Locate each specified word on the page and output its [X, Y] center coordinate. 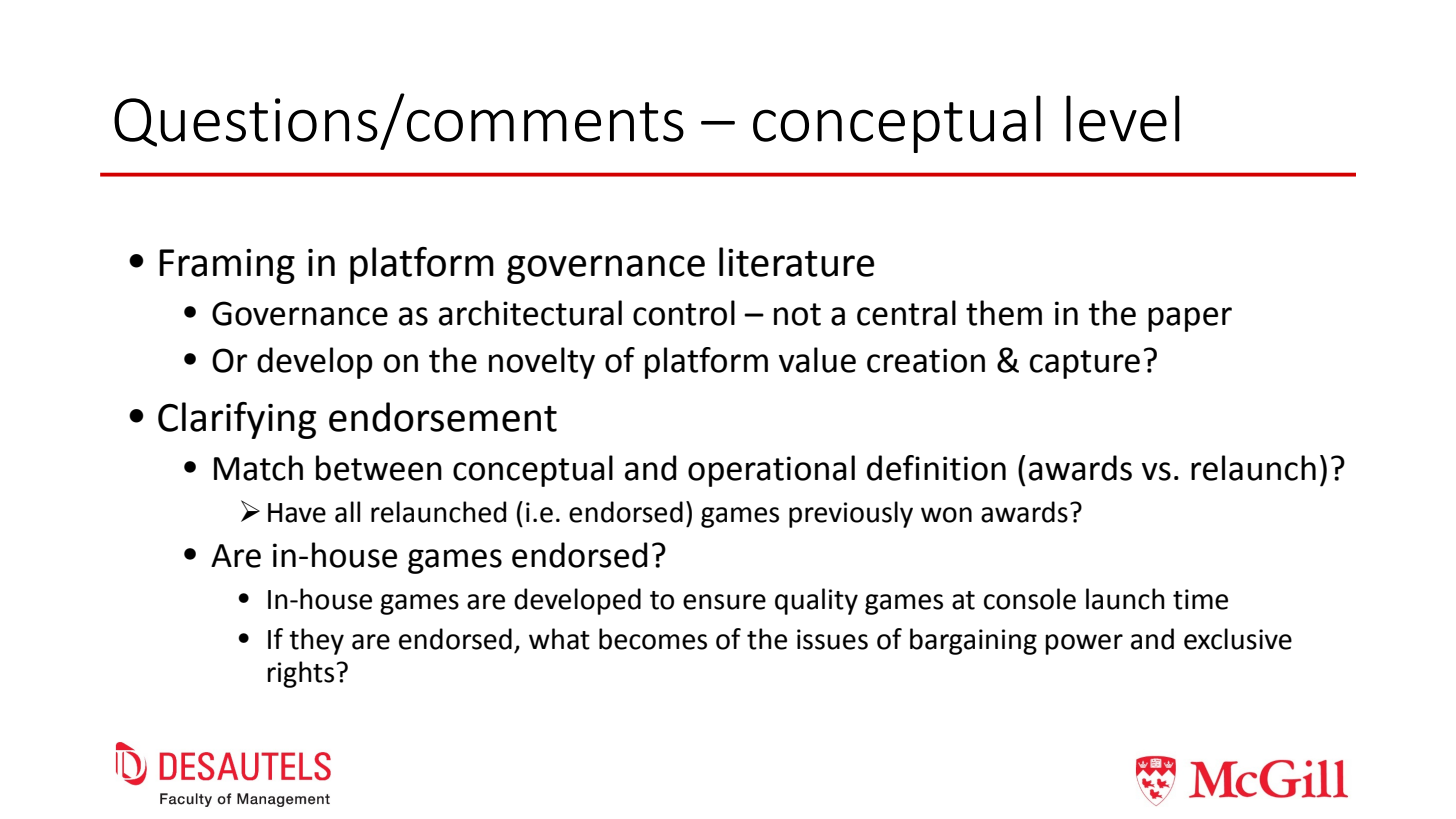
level [1123, 118]
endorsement [443, 417]
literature [796, 262]
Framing [227, 266]
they [316, 641]
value [817, 360]
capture [1085, 364]
